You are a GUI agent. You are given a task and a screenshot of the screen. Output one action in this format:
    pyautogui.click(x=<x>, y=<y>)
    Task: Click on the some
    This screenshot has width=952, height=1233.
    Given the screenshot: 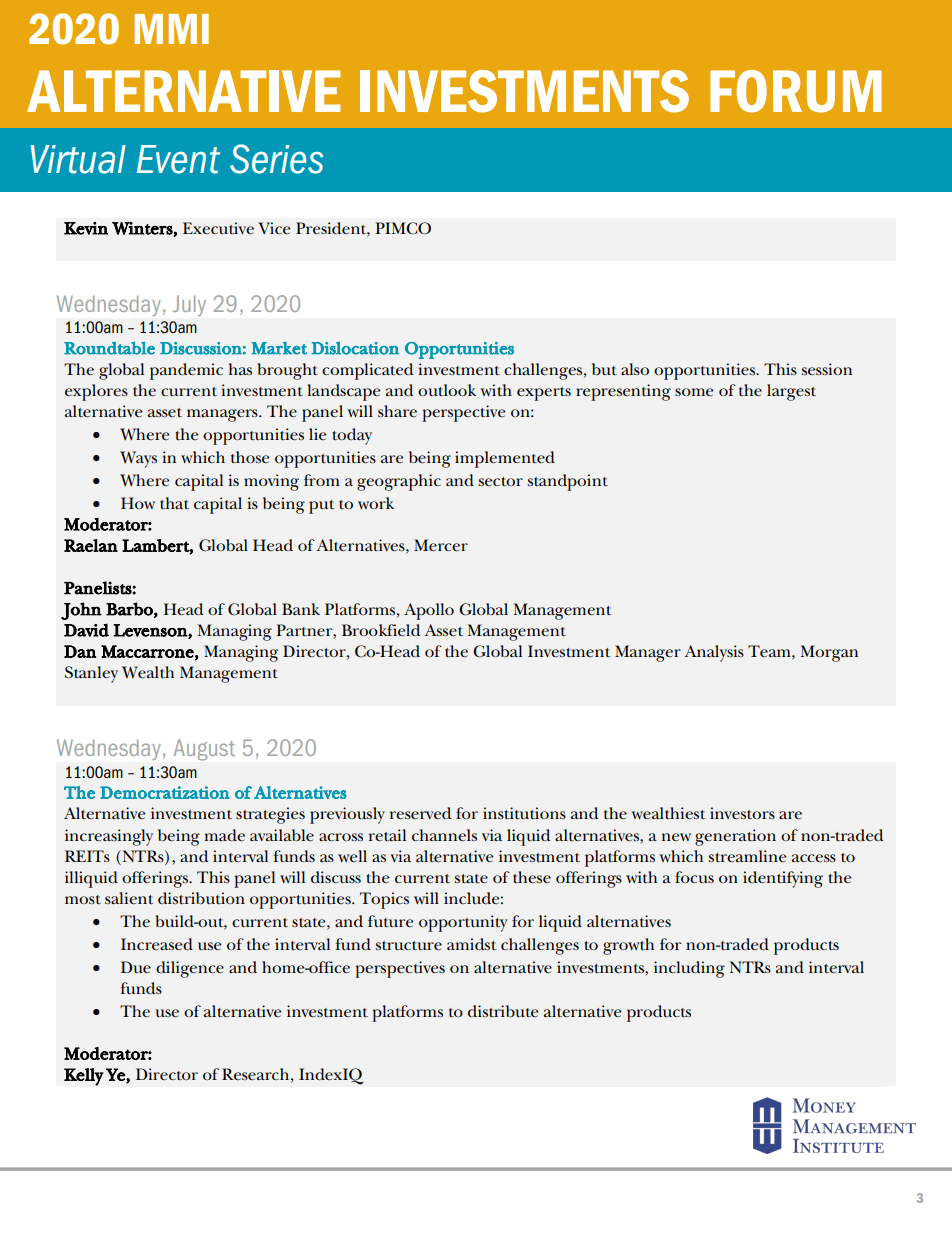 What is the action you would take?
    pyautogui.click(x=694, y=392)
